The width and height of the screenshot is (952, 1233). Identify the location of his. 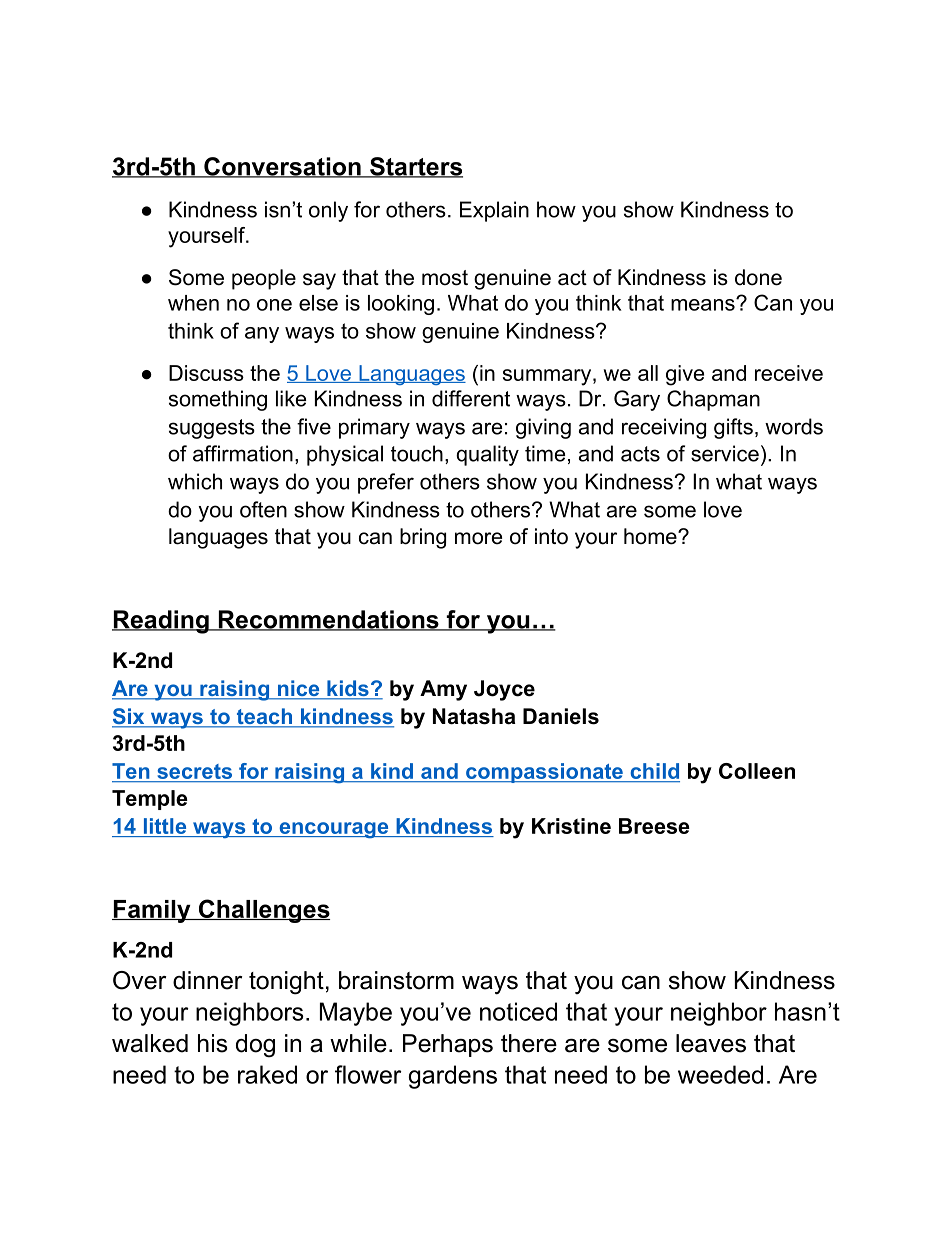
(212, 1043).
